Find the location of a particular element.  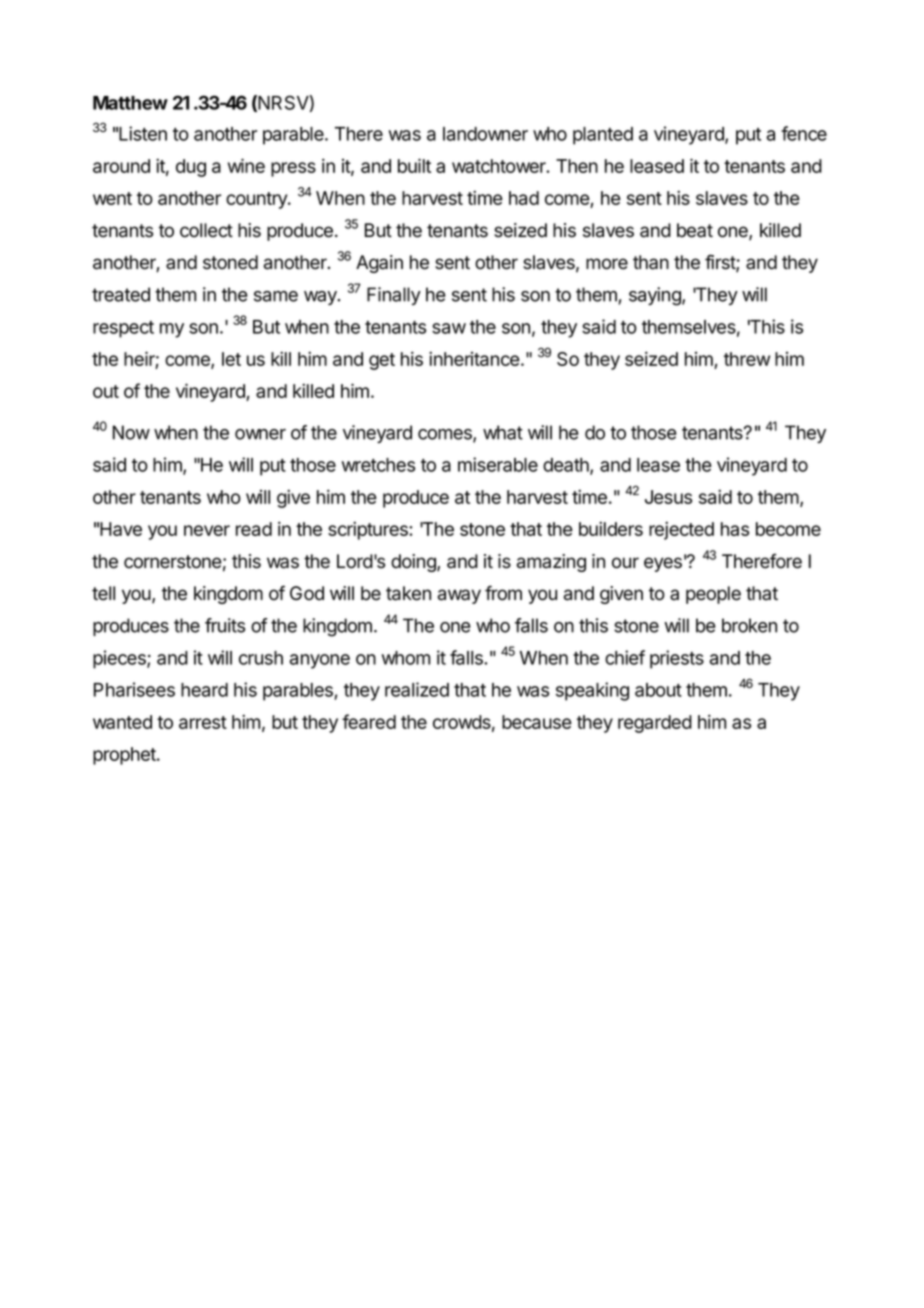

what is located at coordinates (503, 432).
